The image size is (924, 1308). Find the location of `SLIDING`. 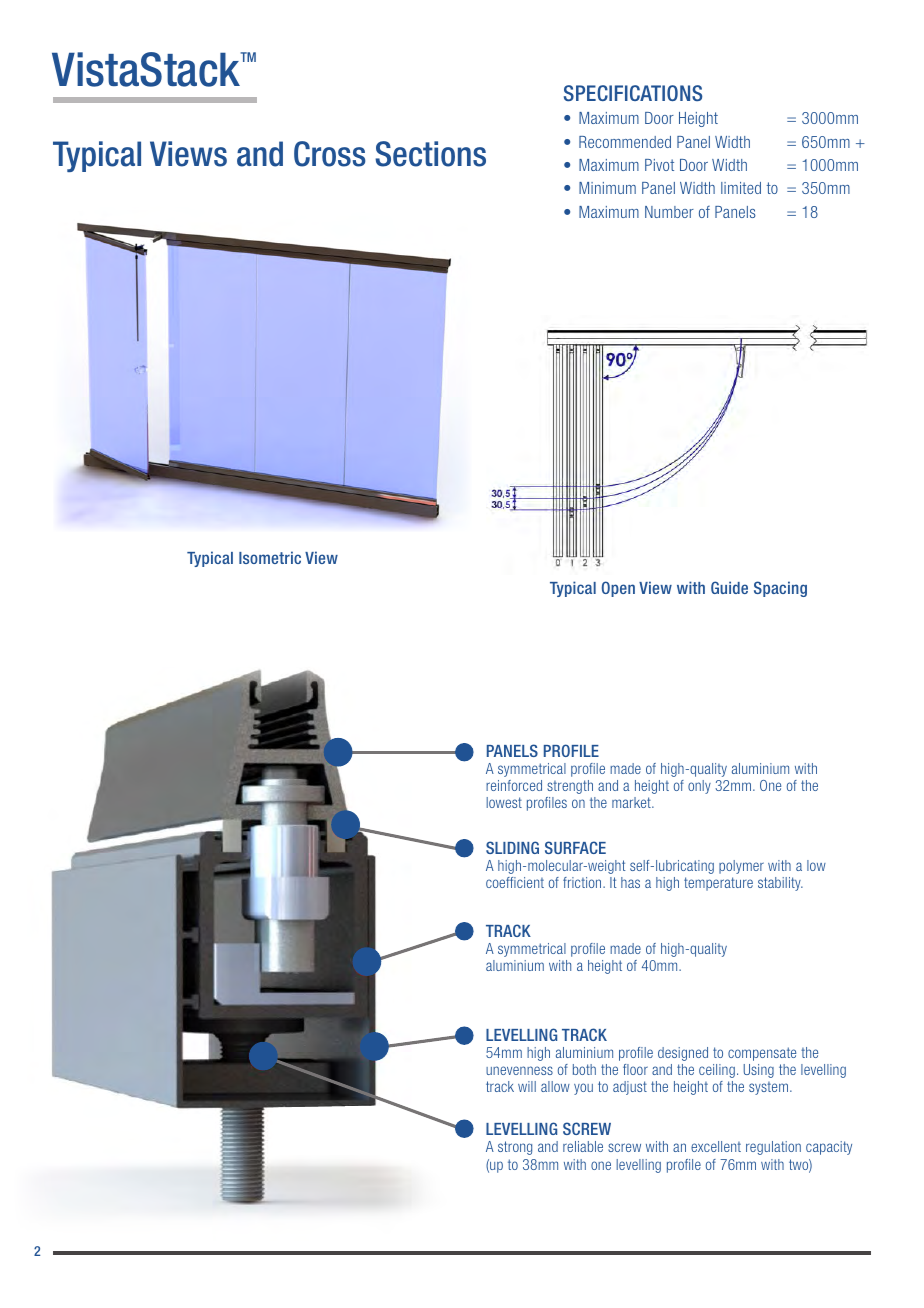

SLIDING is located at coordinates (512, 847).
